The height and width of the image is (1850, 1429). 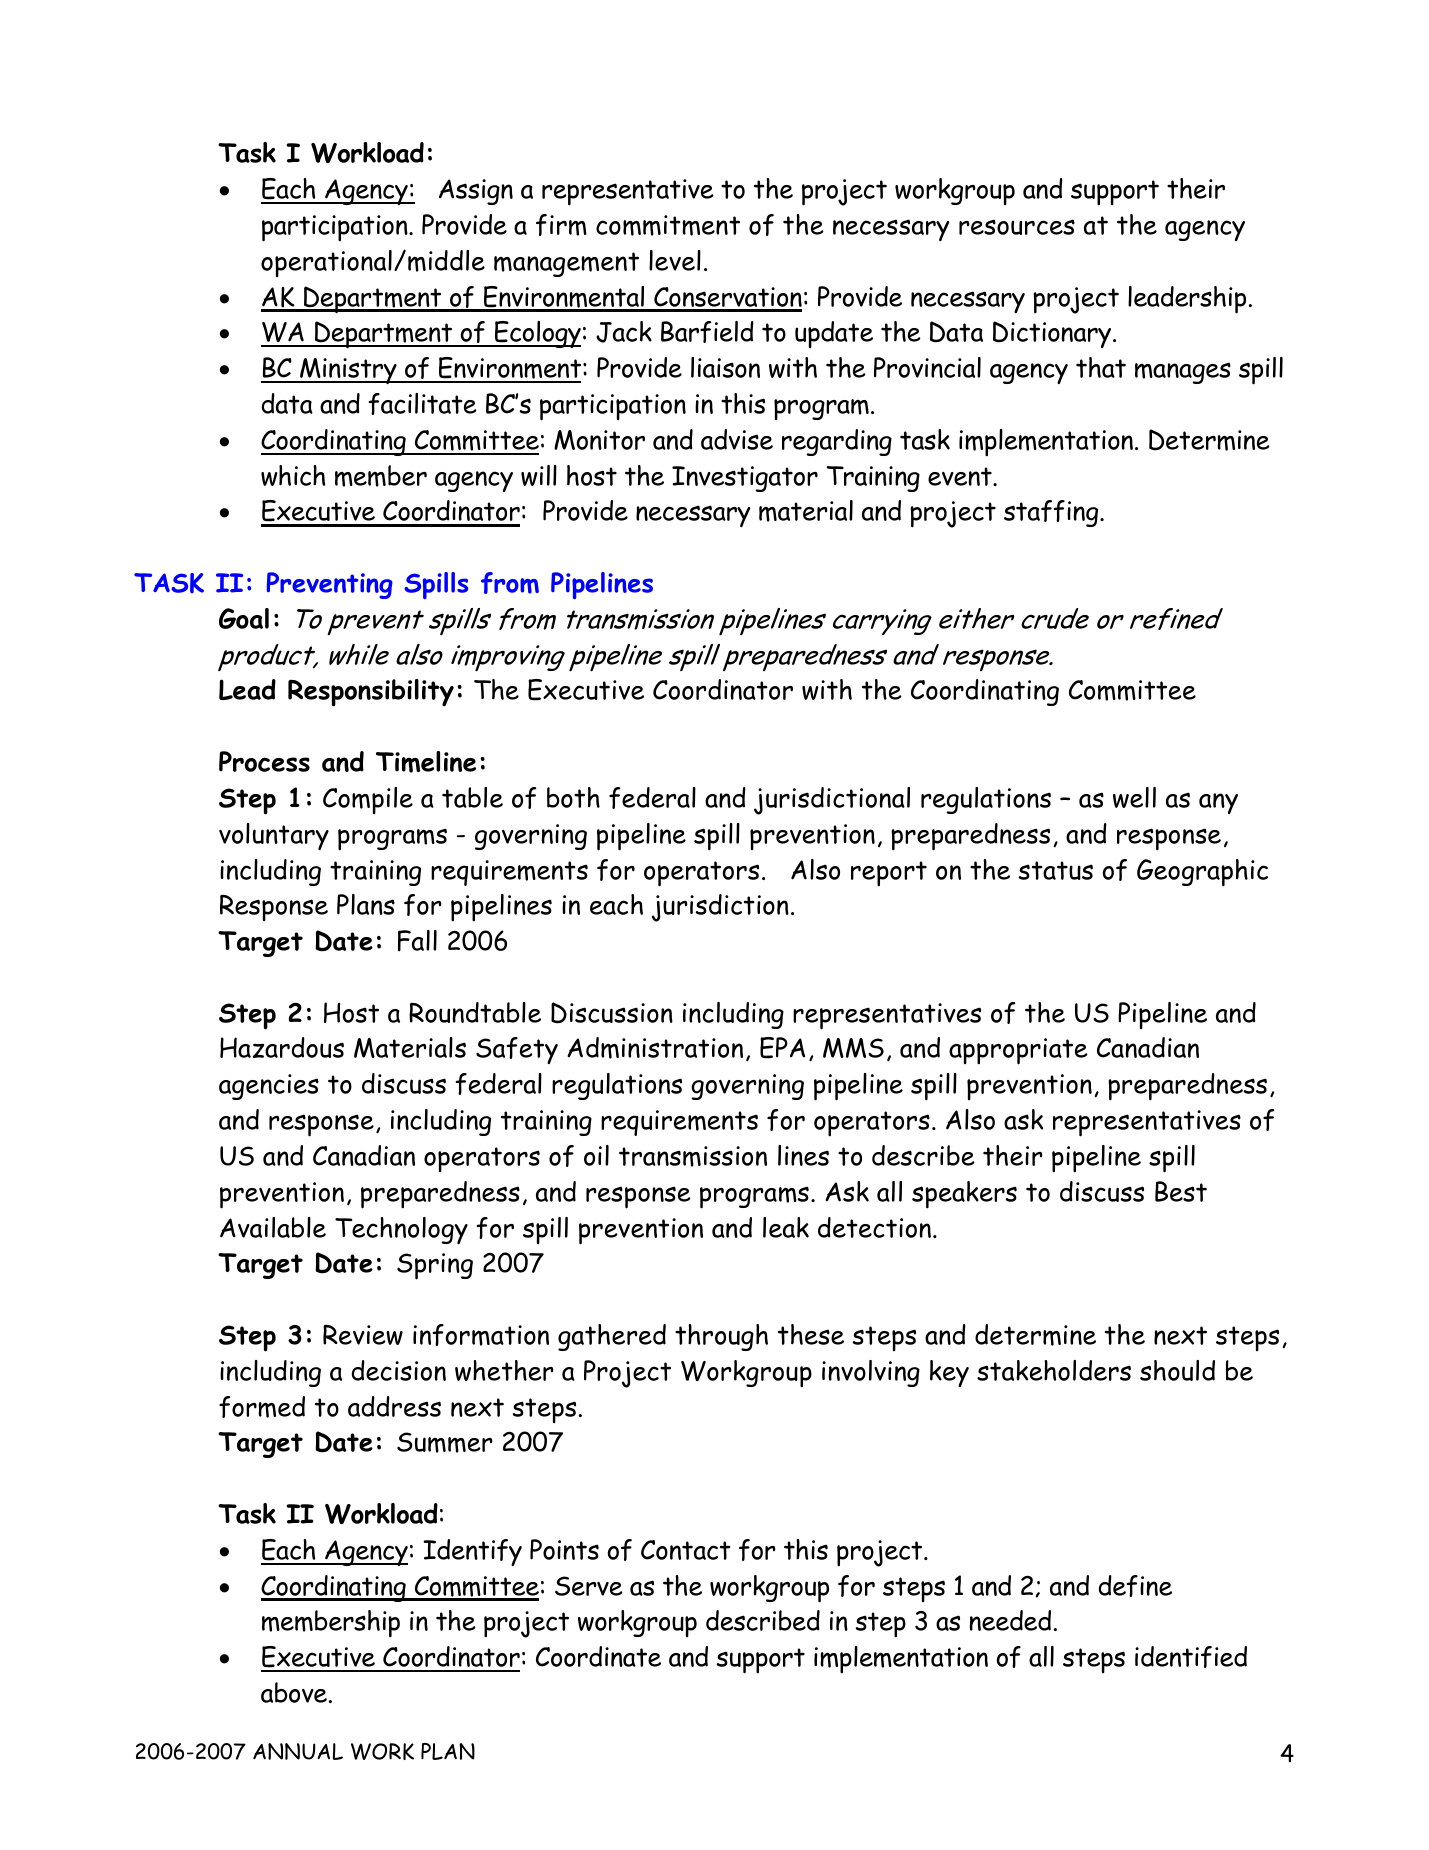 I want to click on both, so click(x=573, y=797).
